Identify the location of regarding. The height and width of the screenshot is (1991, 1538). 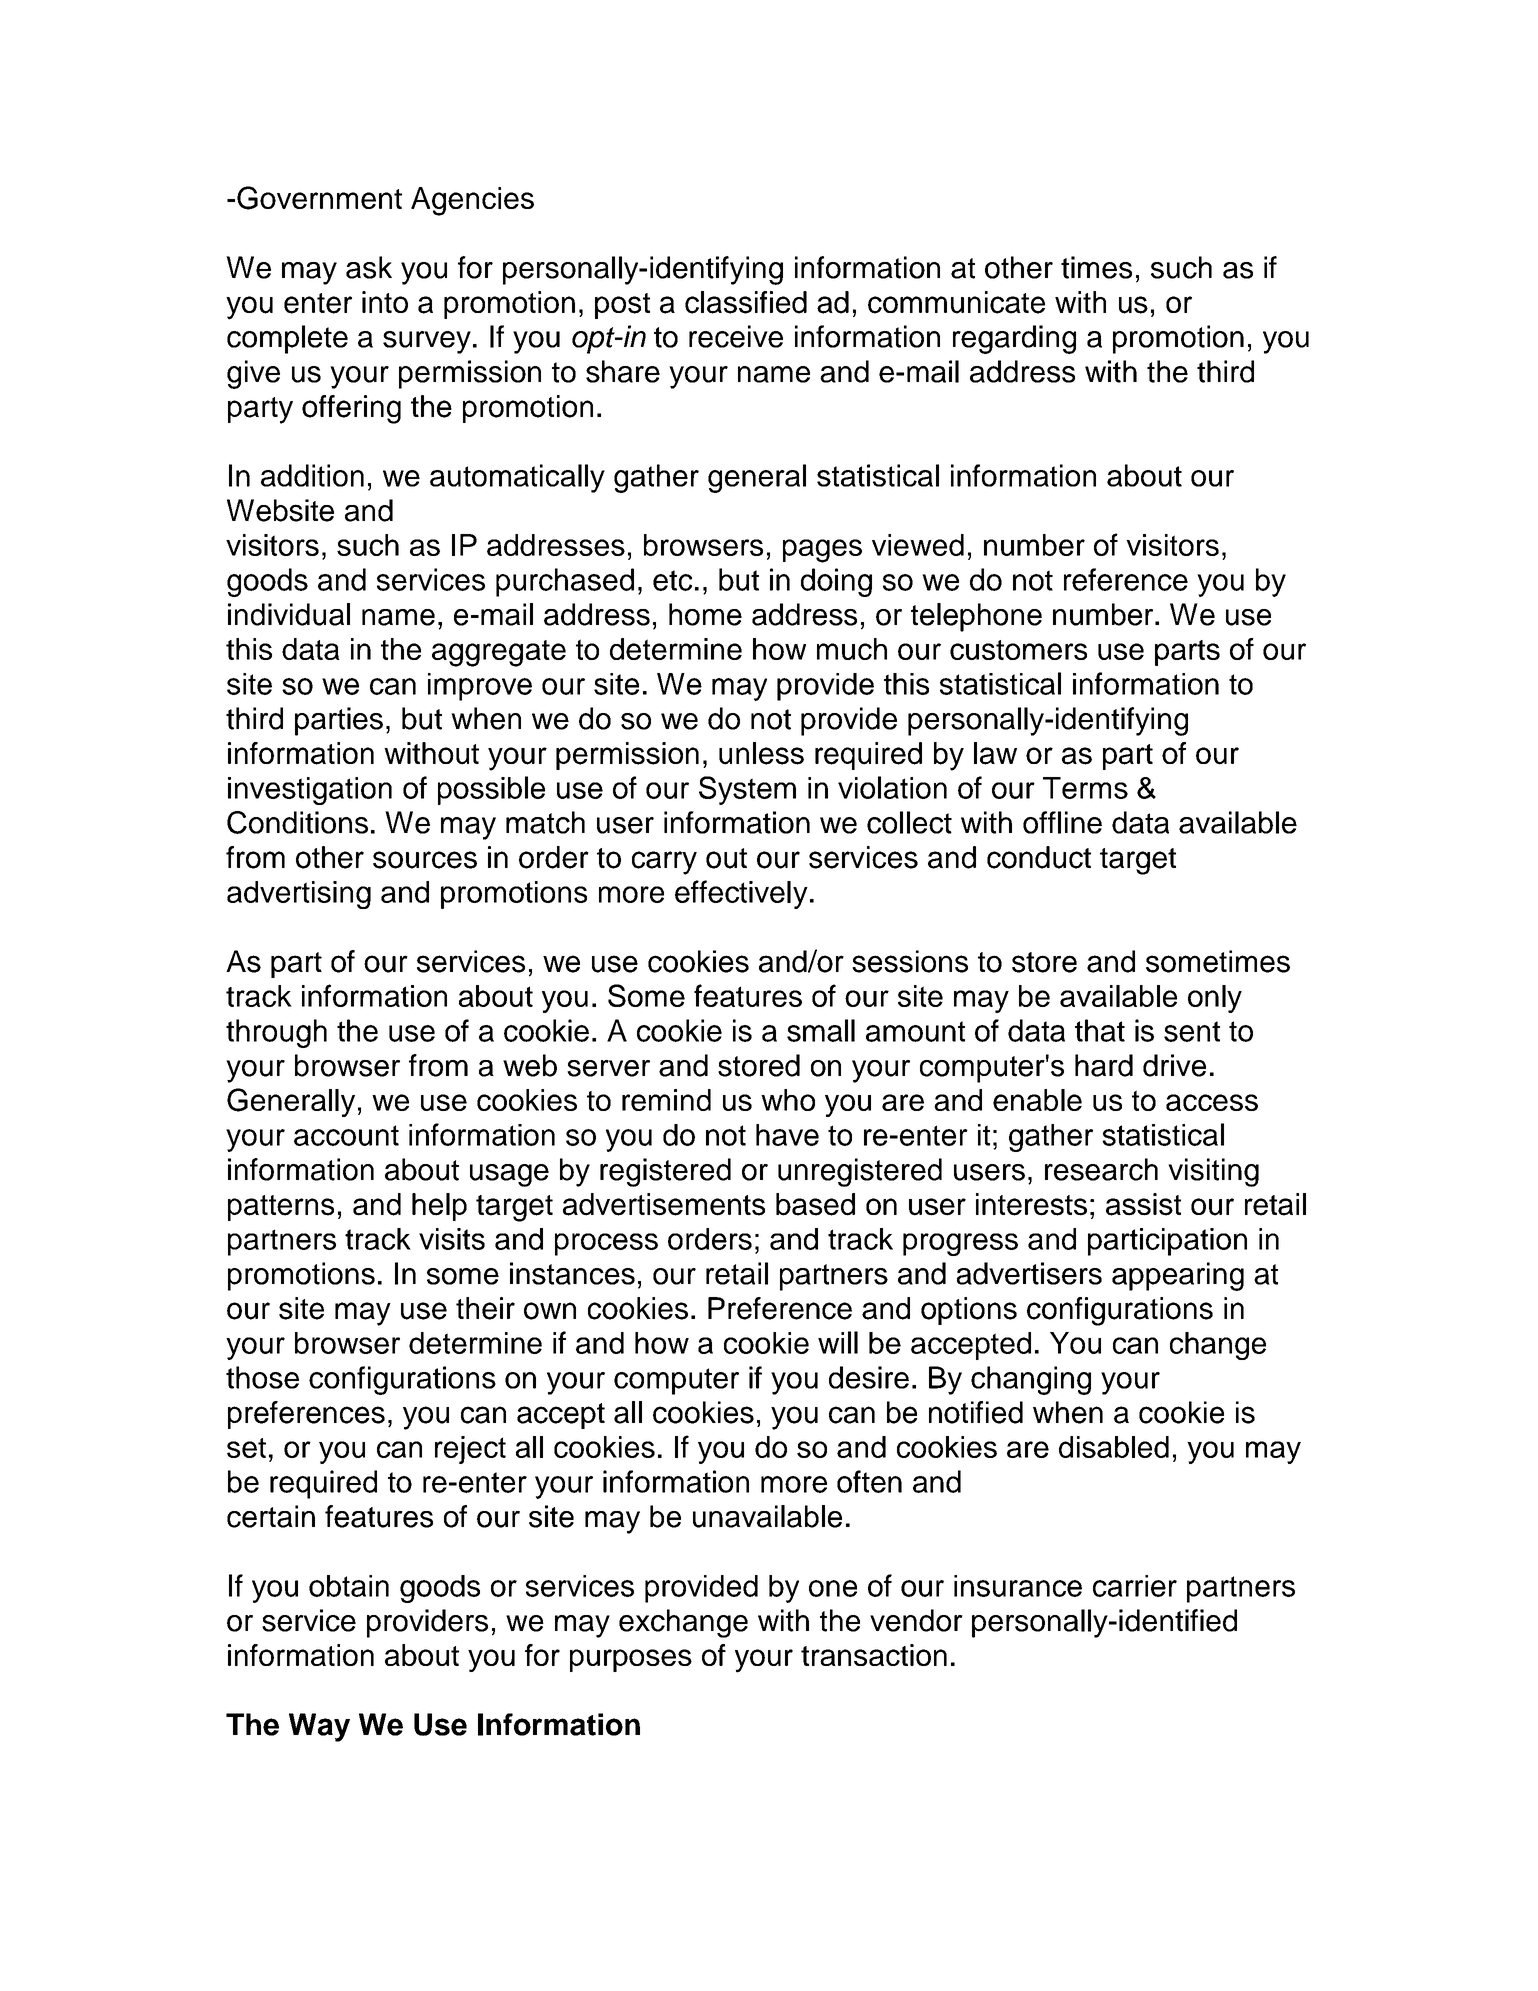
(1014, 339).
